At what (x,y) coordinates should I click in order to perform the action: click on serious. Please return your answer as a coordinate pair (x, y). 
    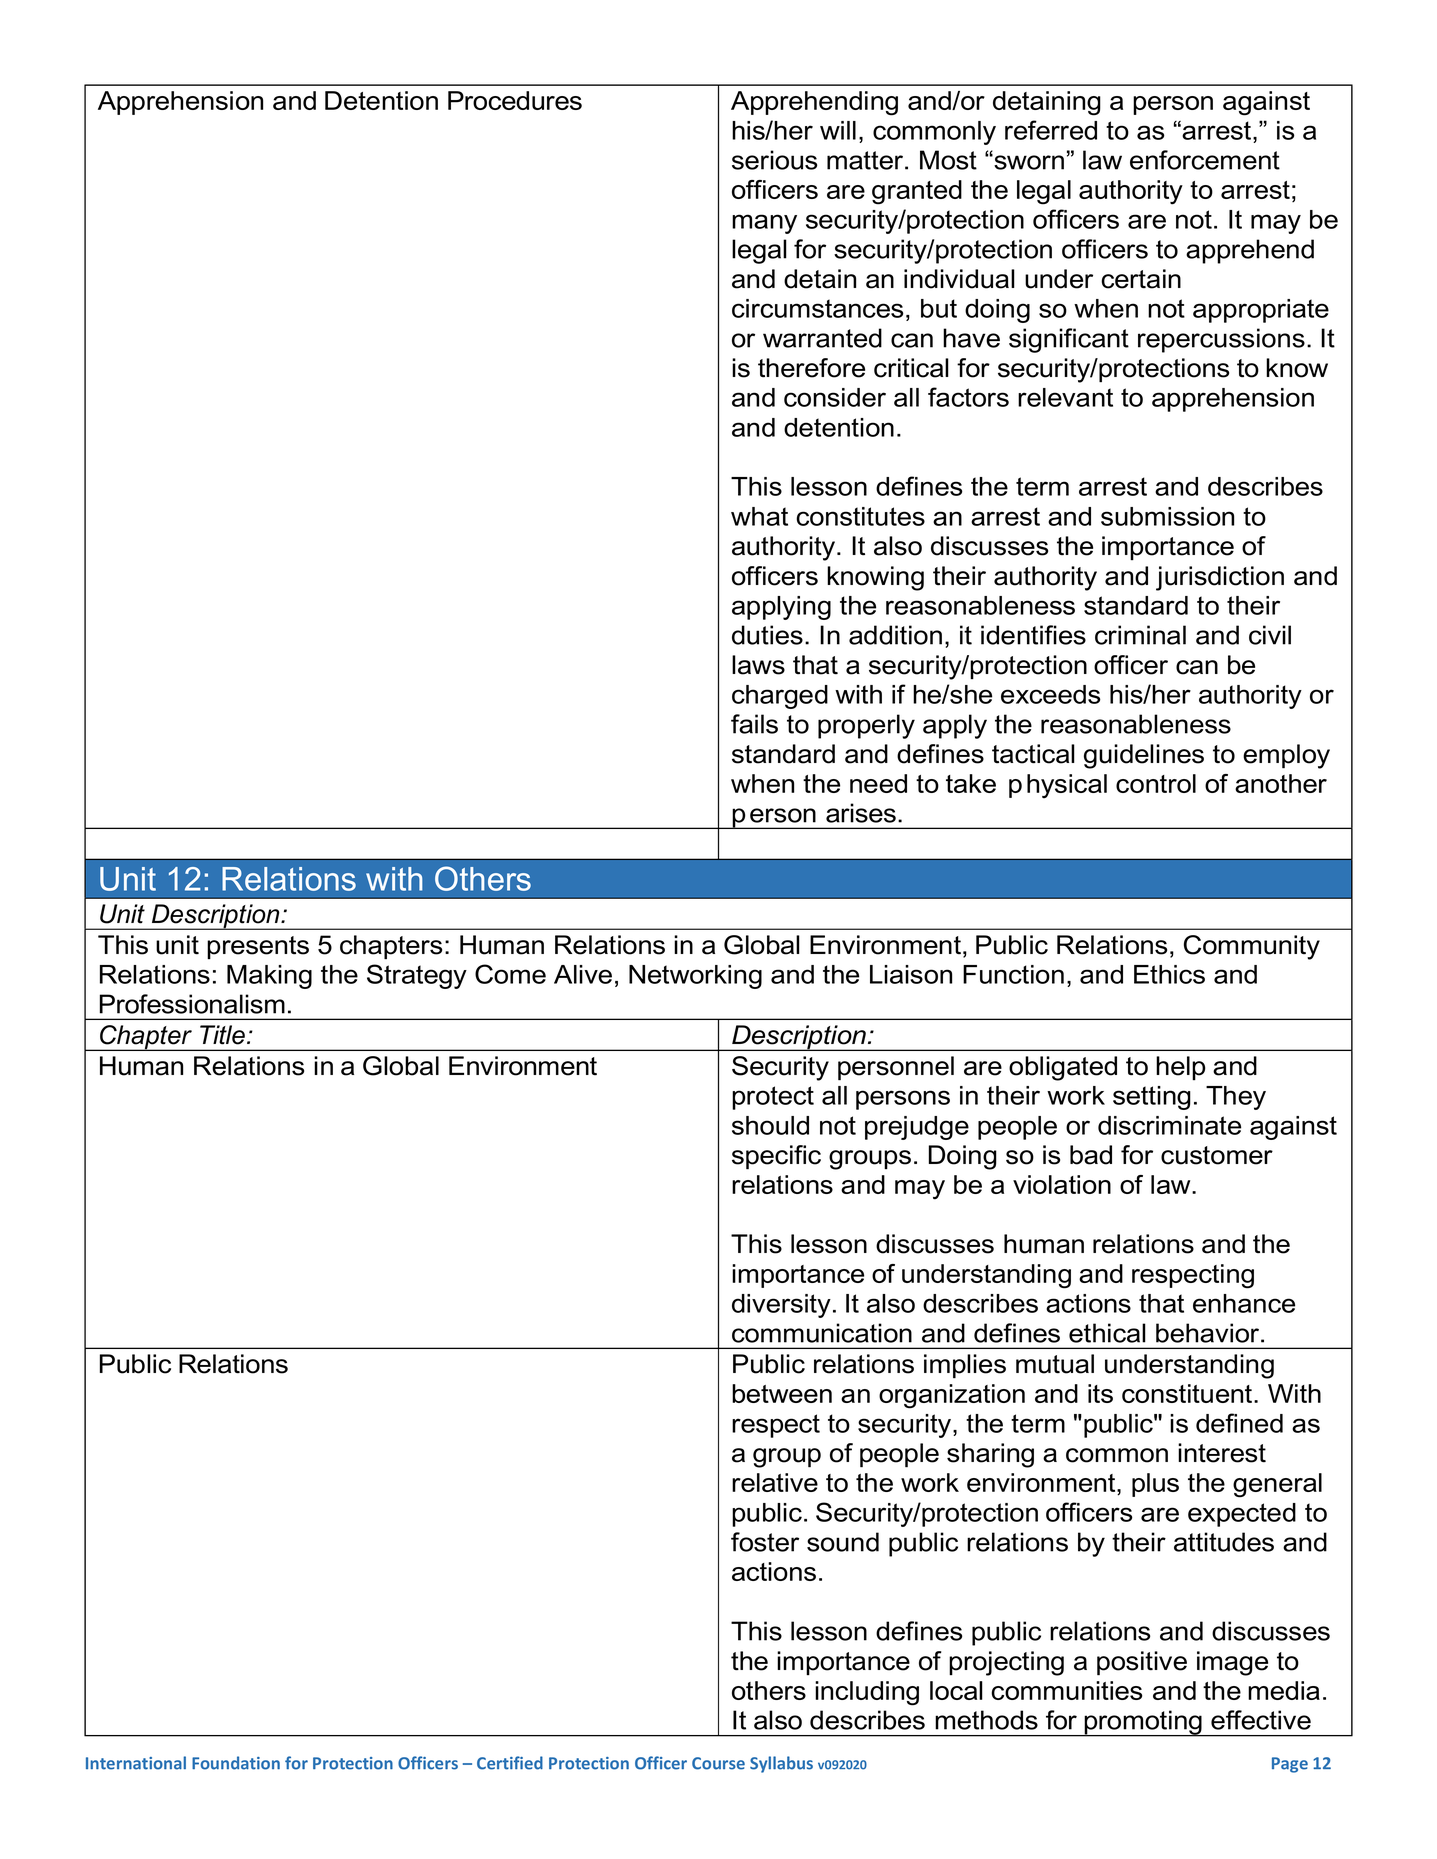
    Looking at the image, I should click on (774, 160).
